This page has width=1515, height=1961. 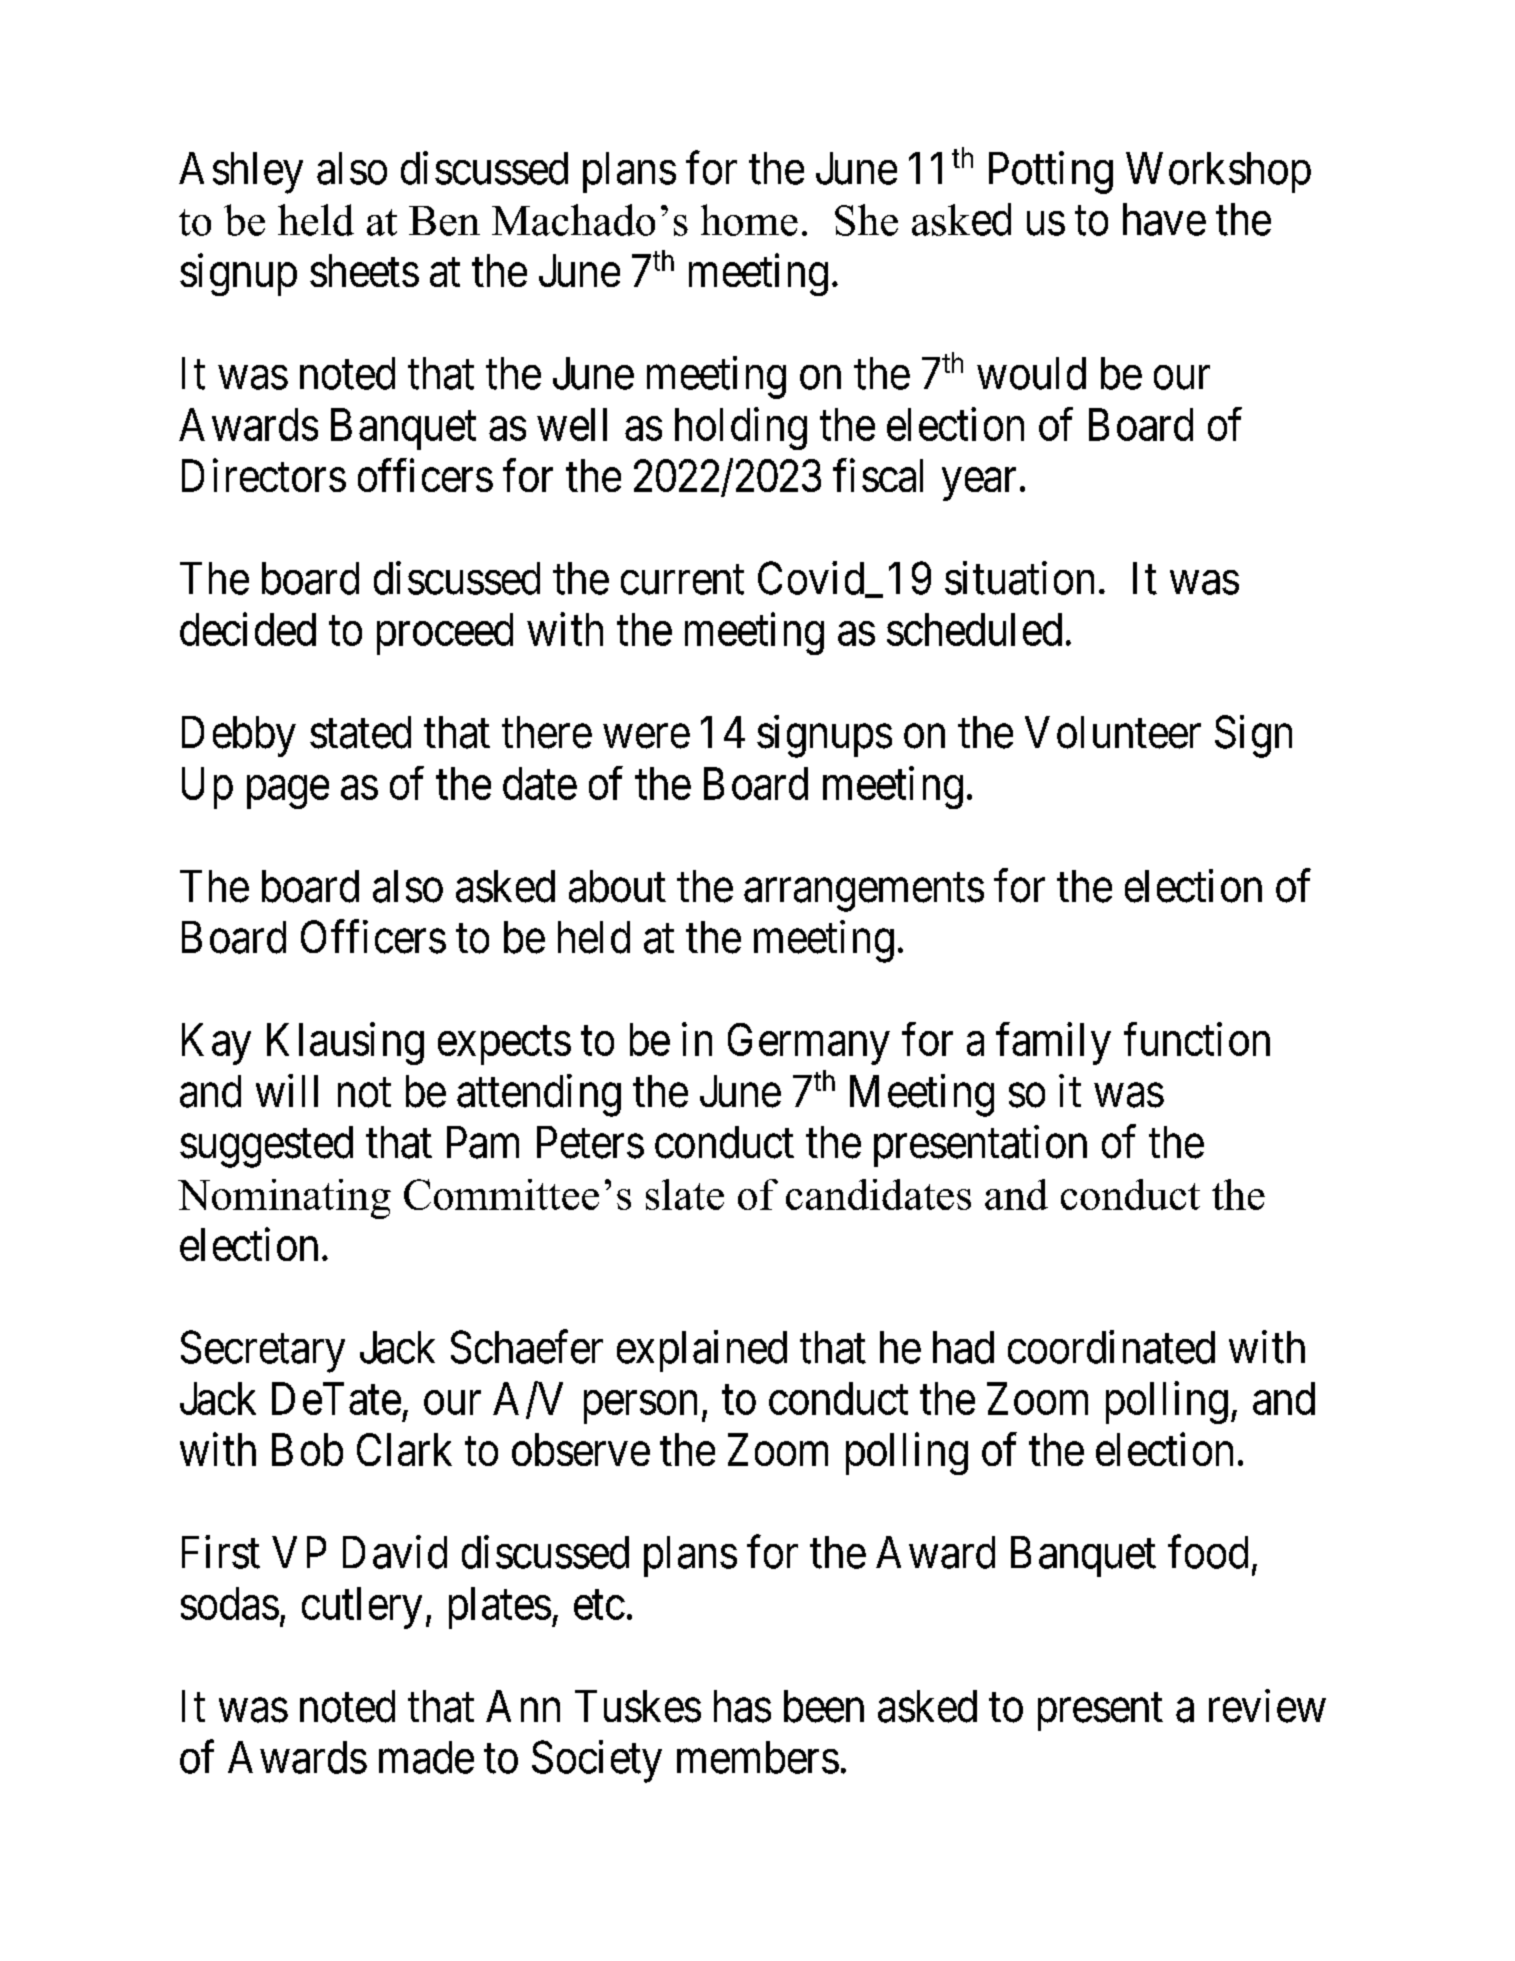 I want to click on have, so click(x=1164, y=219).
